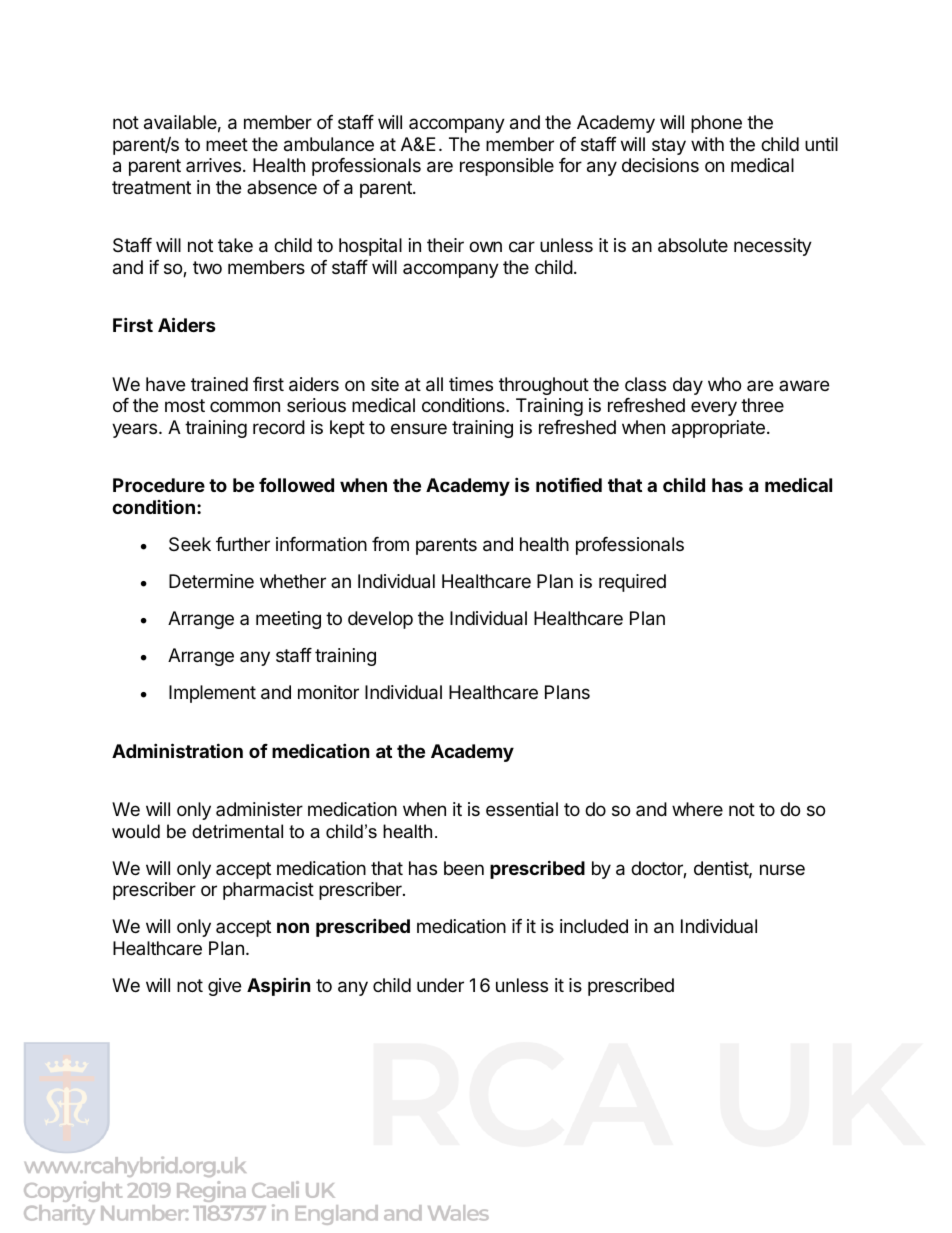 This screenshot has width=952, height=1233. I want to click on appropriate, so click(718, 429).
